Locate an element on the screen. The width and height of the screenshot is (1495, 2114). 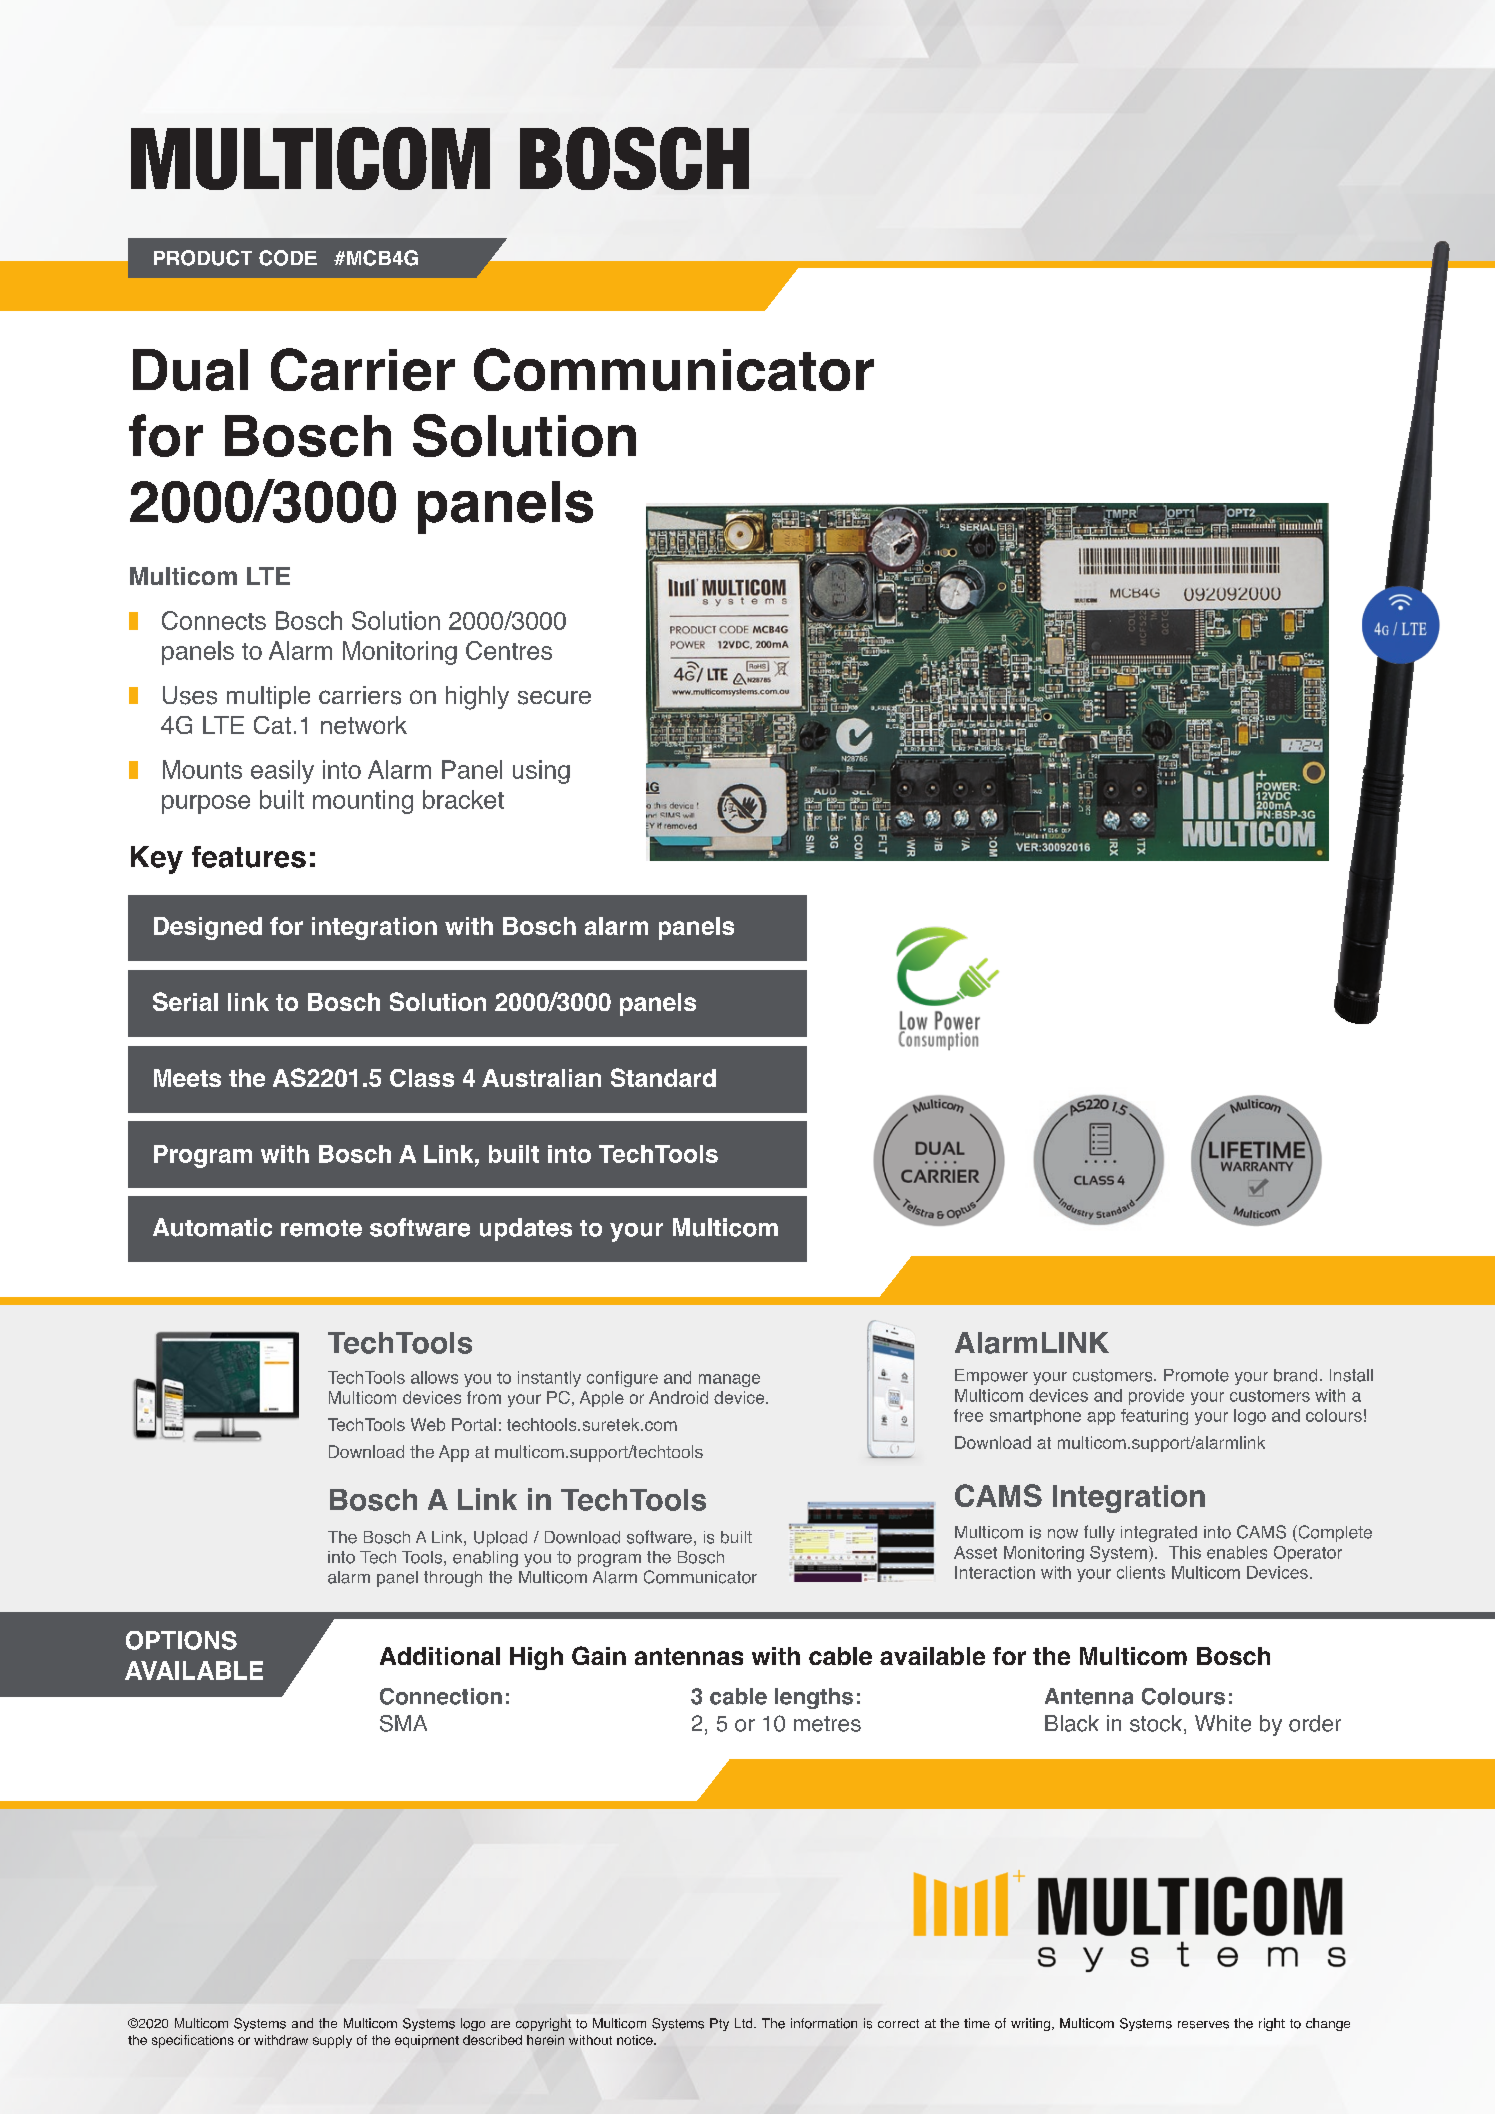
Standard is located at coordinates (663, 1077).
